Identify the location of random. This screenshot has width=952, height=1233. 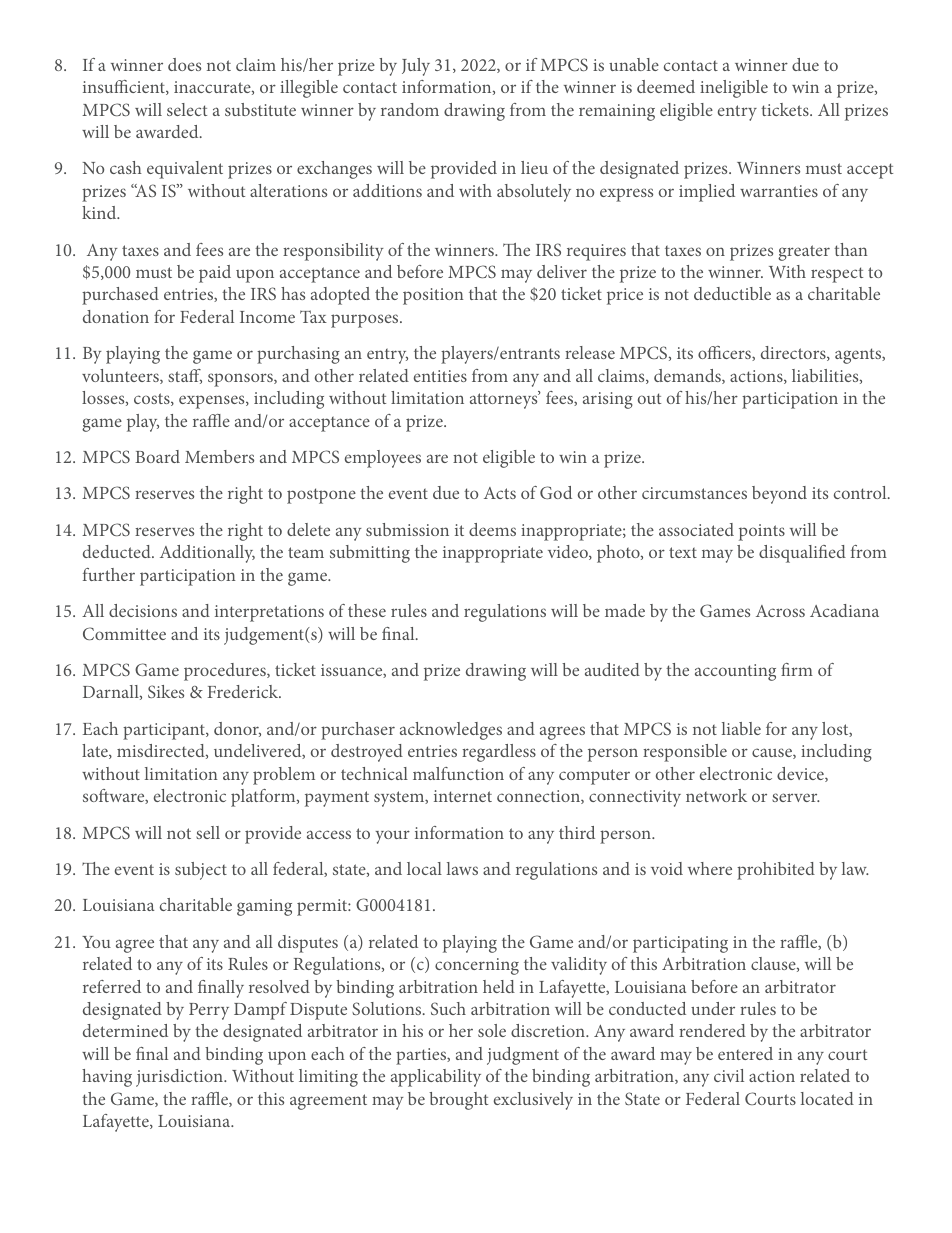
(410, 109).
